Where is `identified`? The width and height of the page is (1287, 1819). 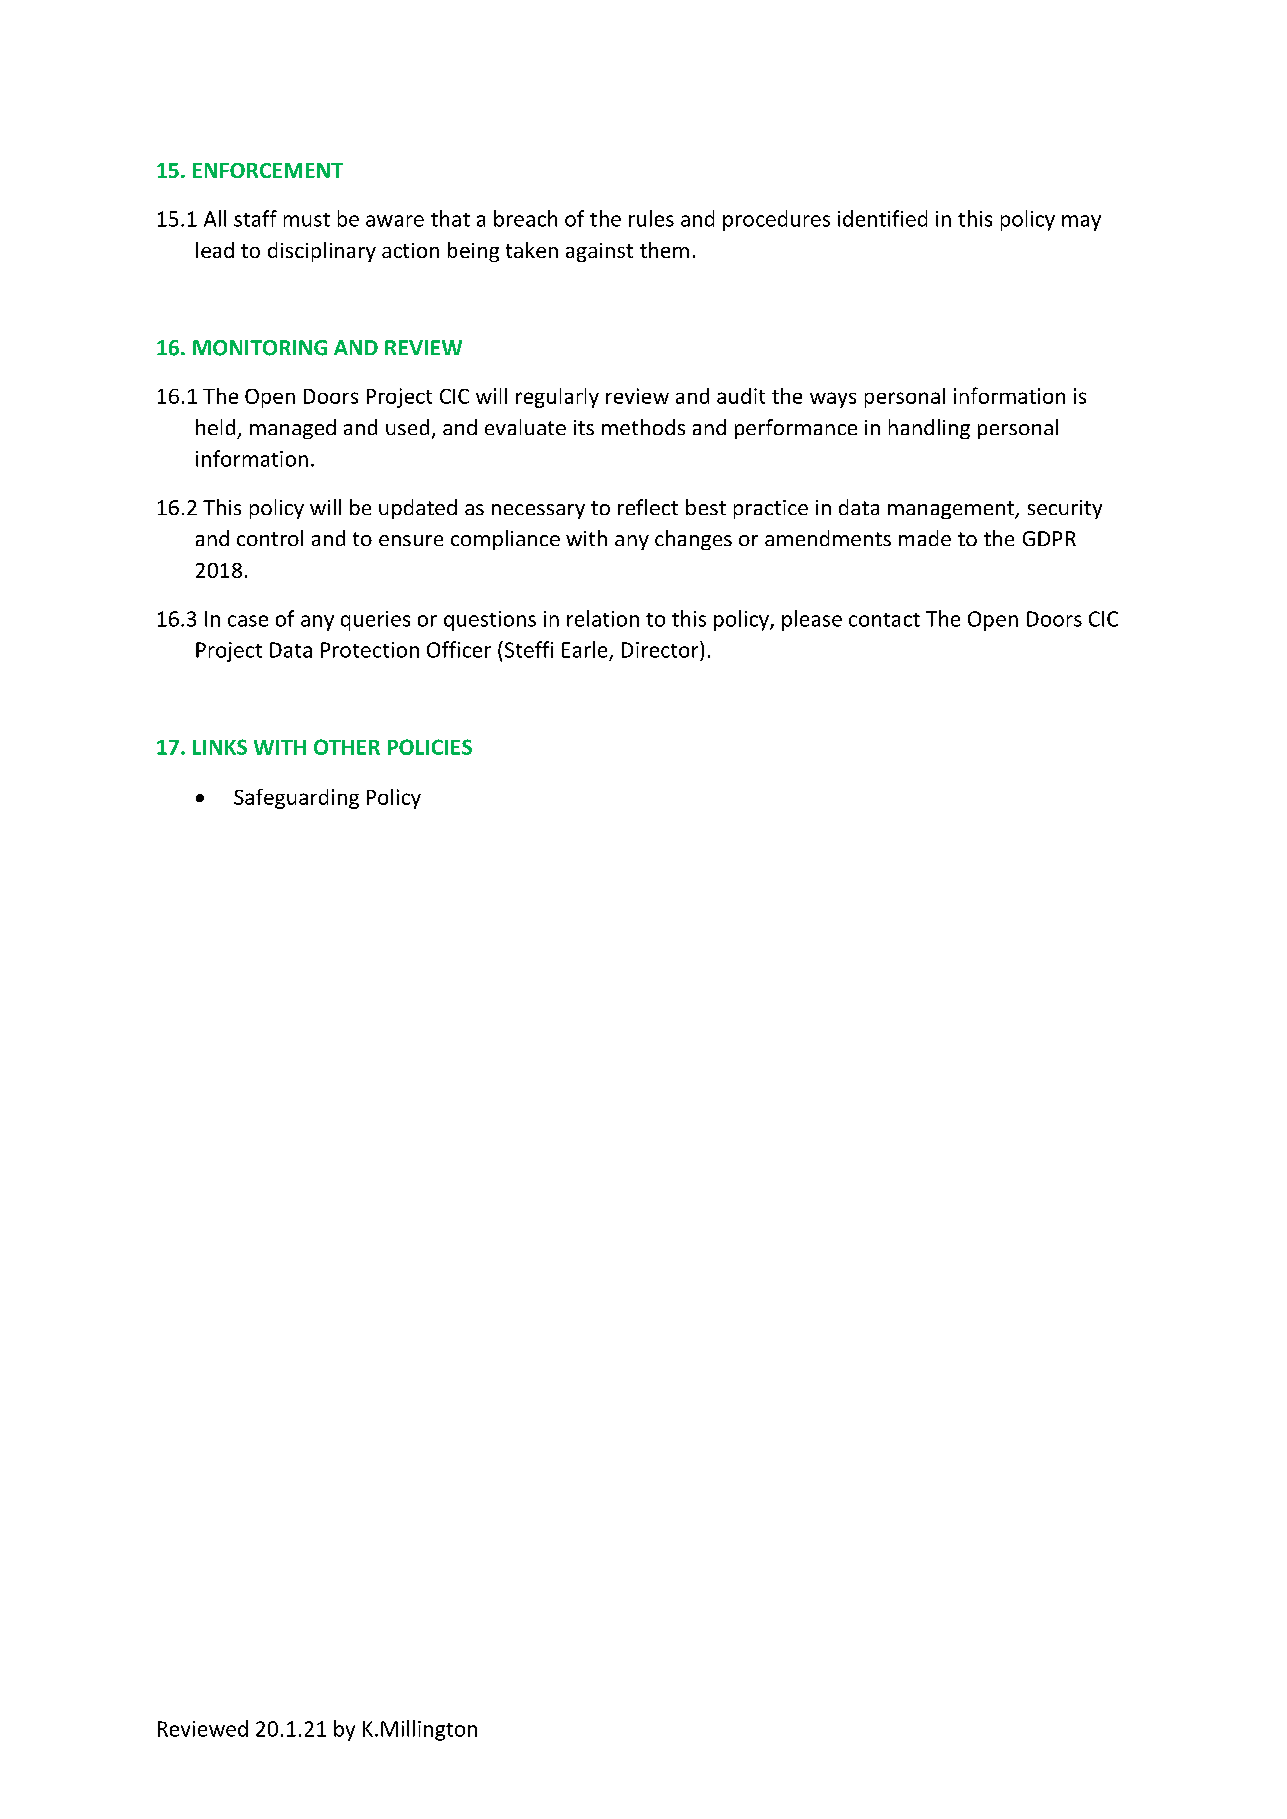 identified is located at coordinates (882, 218).
